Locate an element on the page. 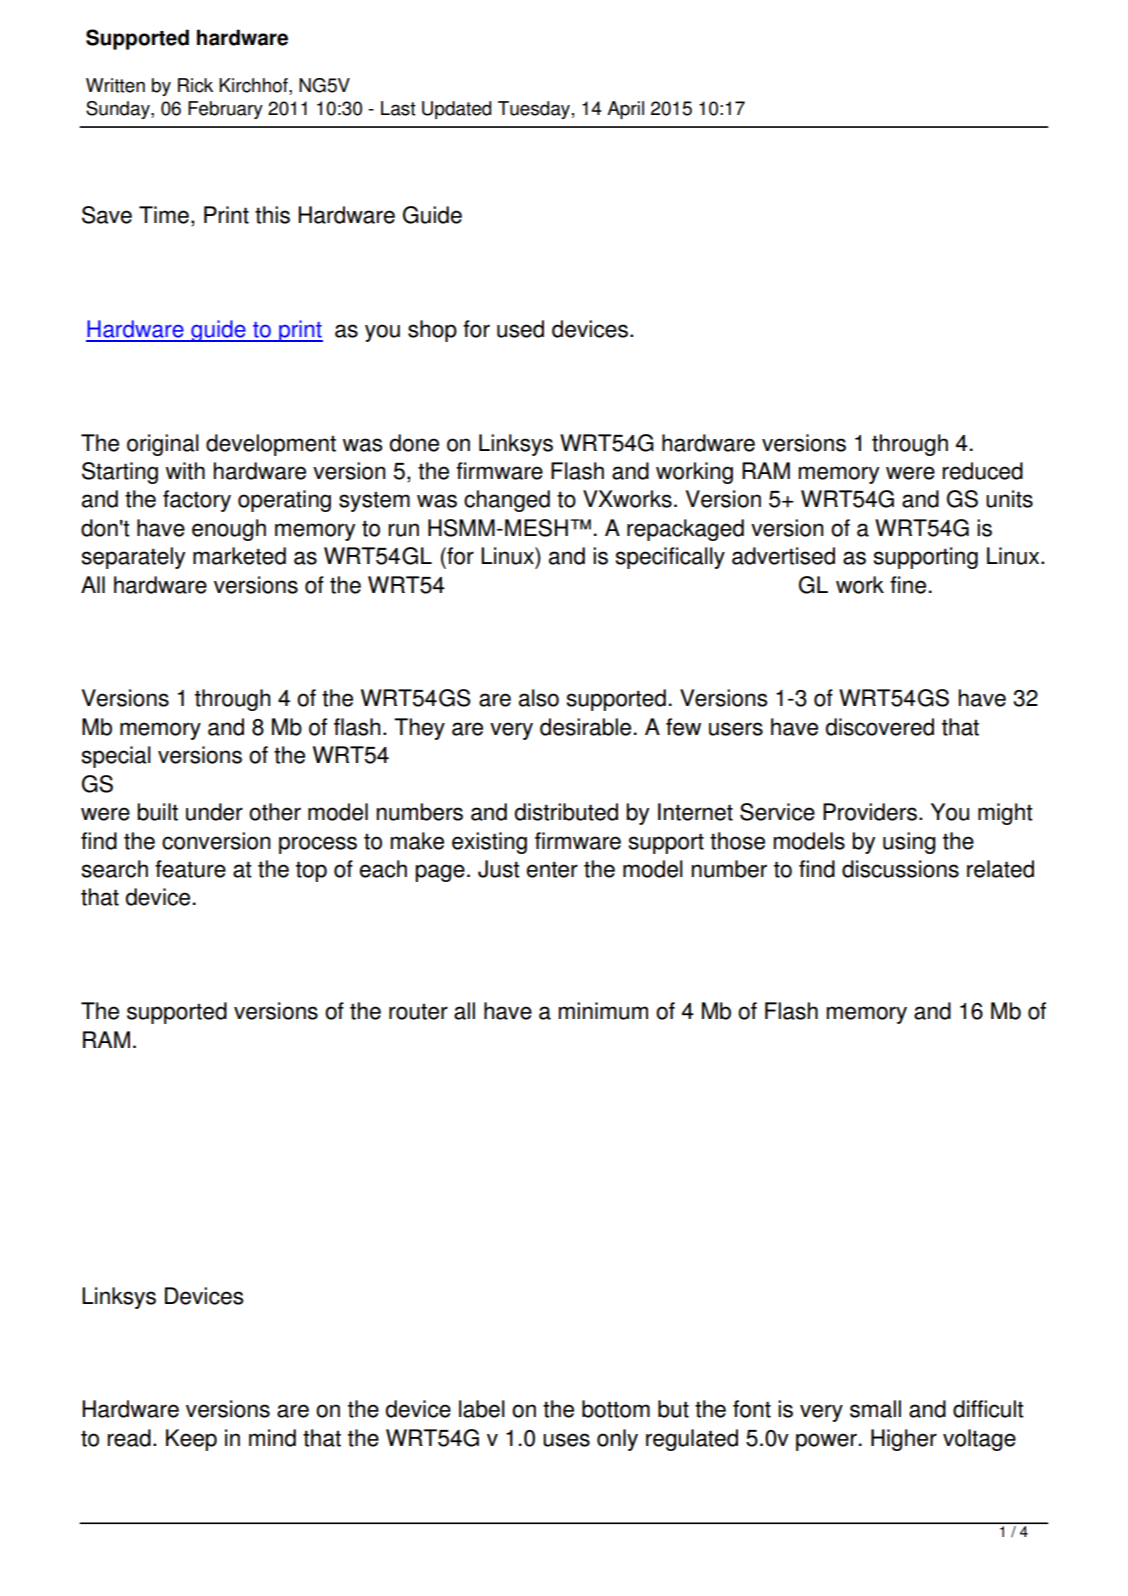 This document has width=1128, height=1596. discovered is located at coordinates (880, 727).
